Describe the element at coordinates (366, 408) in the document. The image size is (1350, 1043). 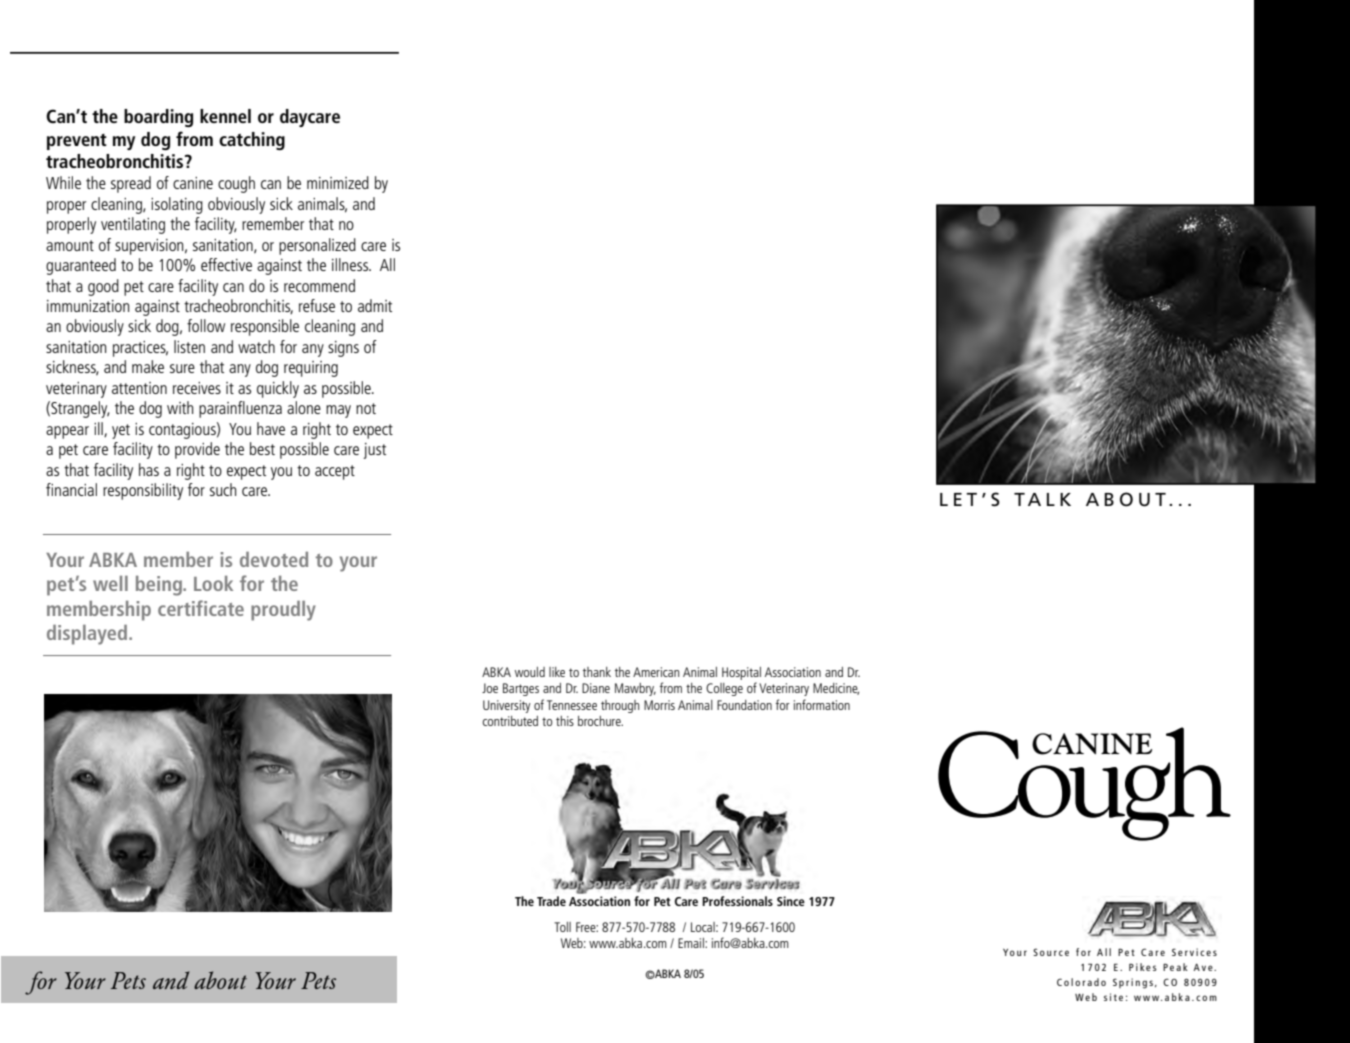
I see `not` at that location.
